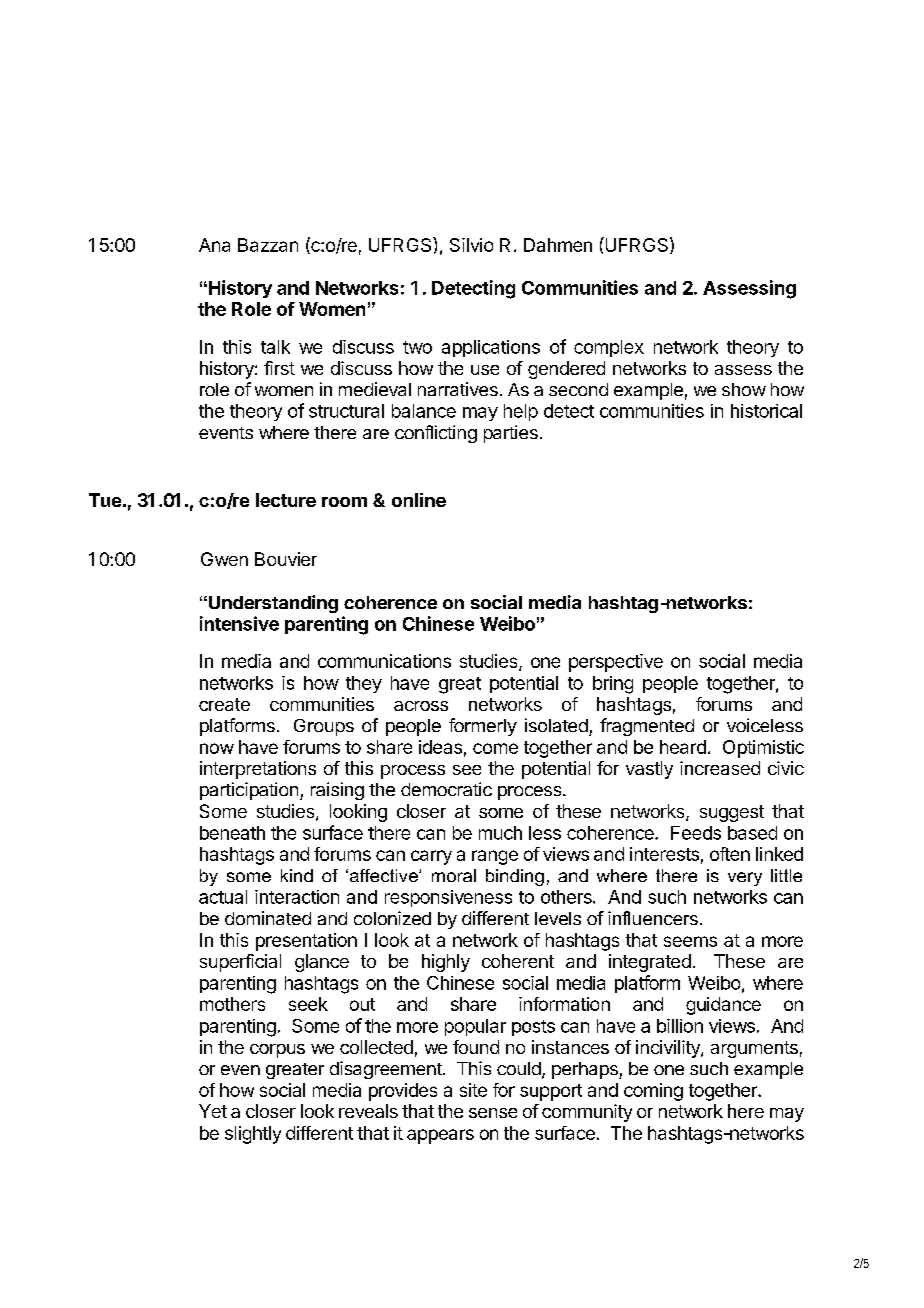  Describe the element at coordinates (609, 348) in the screenshot. I see `complex` at that location.
